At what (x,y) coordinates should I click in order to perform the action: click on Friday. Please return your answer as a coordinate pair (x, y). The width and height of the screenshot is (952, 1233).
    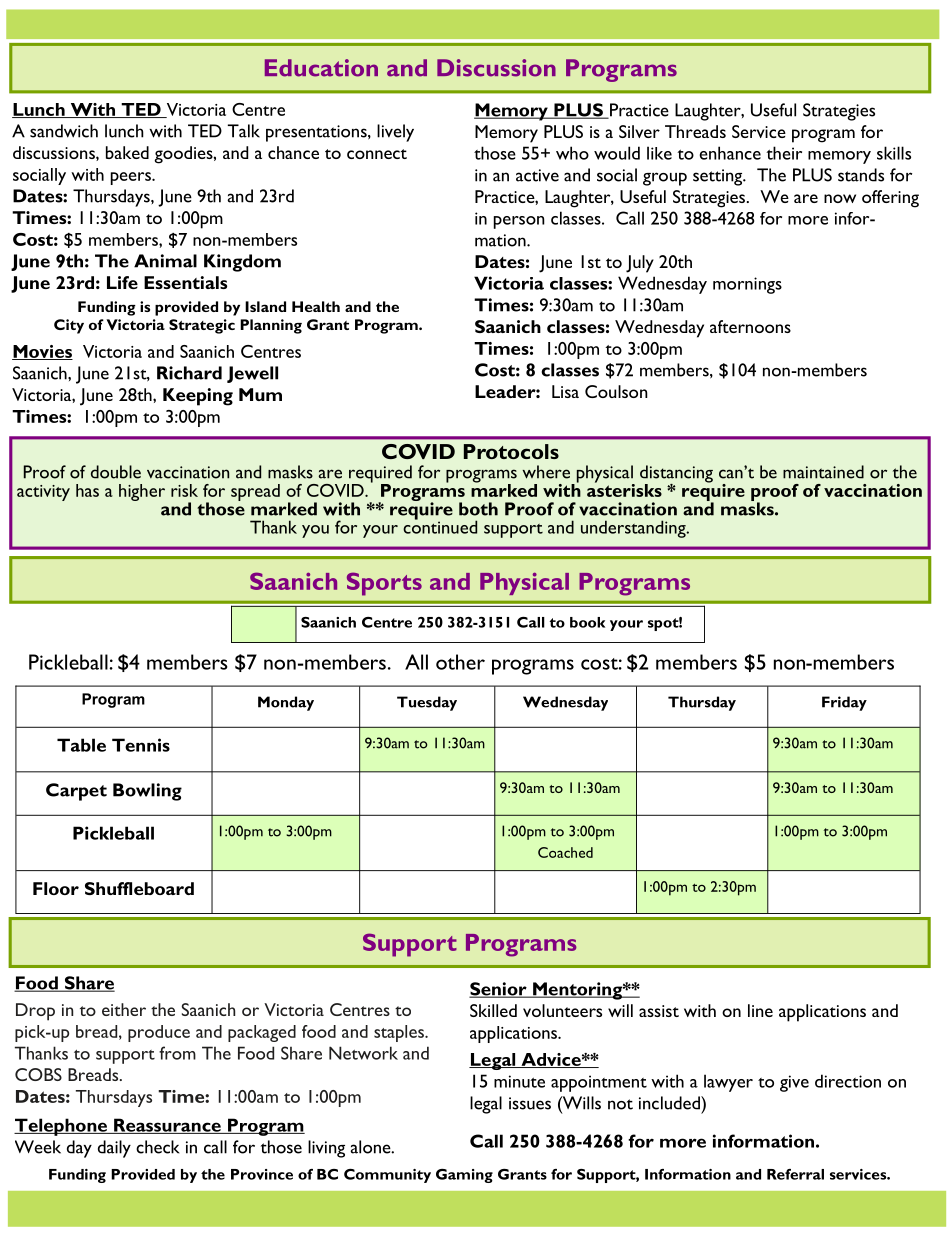
    Looking at the image, I should click on (844, 703).
